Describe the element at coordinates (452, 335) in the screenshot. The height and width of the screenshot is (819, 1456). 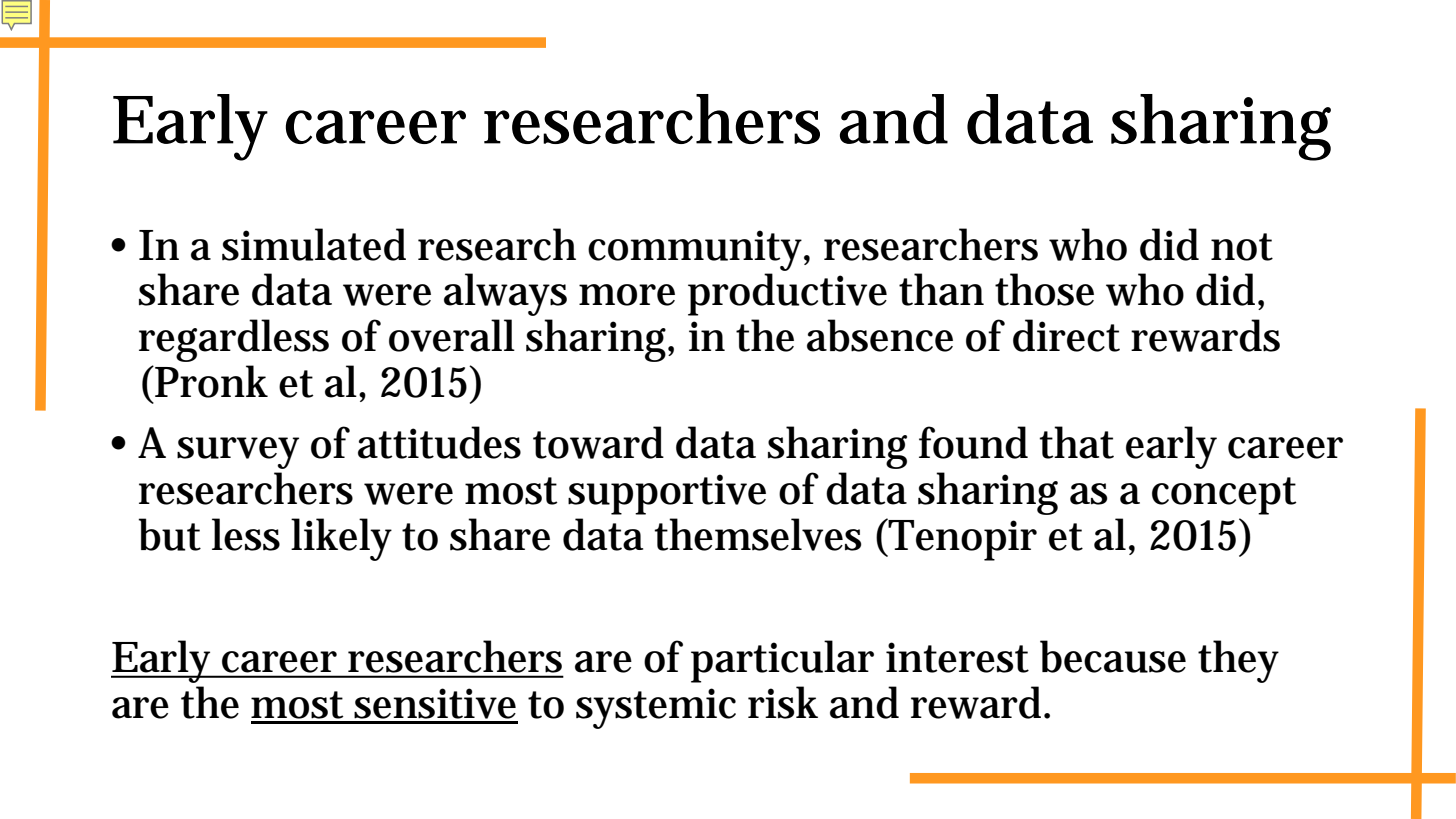
I see `overall` at that location.
